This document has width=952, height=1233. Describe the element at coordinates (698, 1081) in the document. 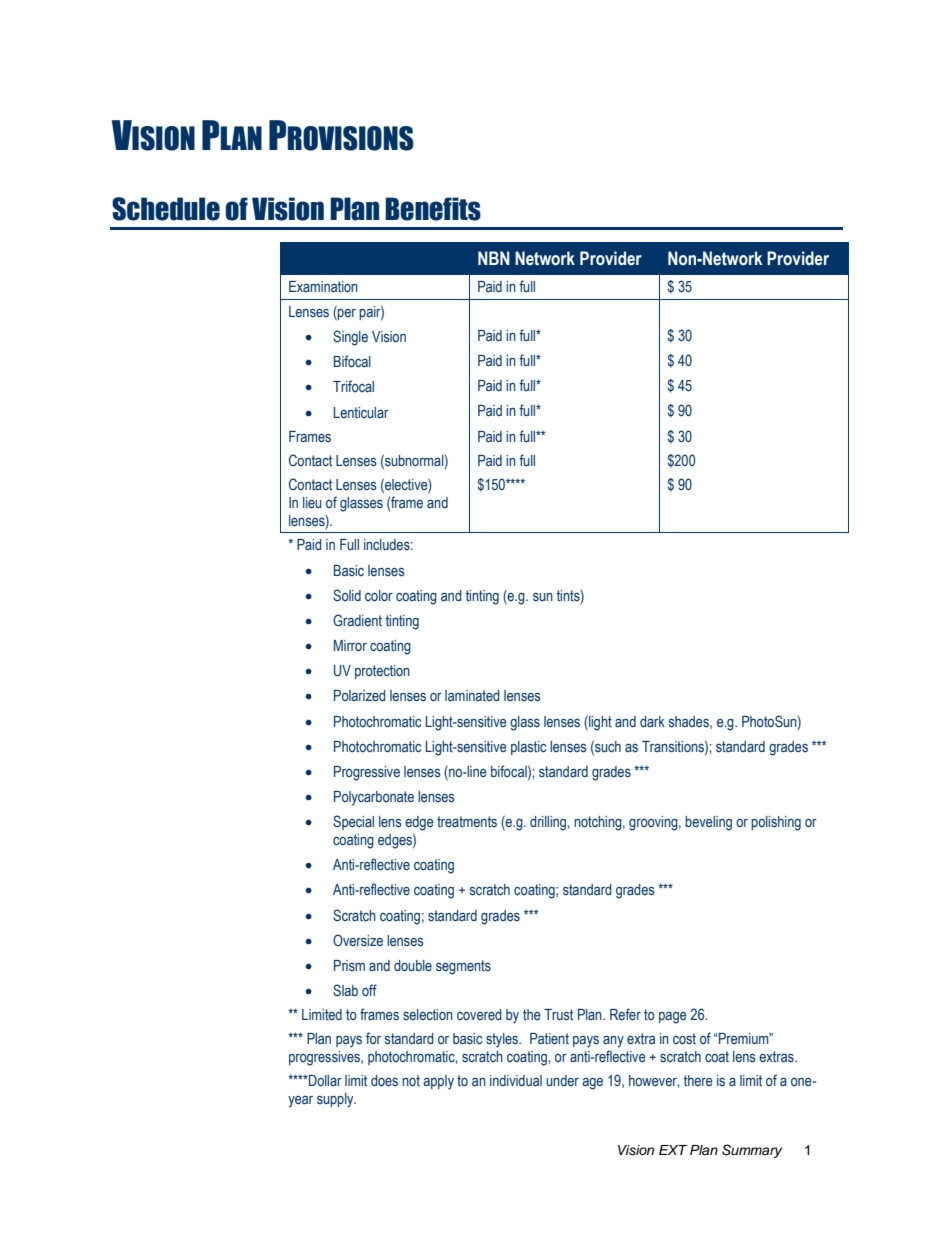

I see `there` at that location.
